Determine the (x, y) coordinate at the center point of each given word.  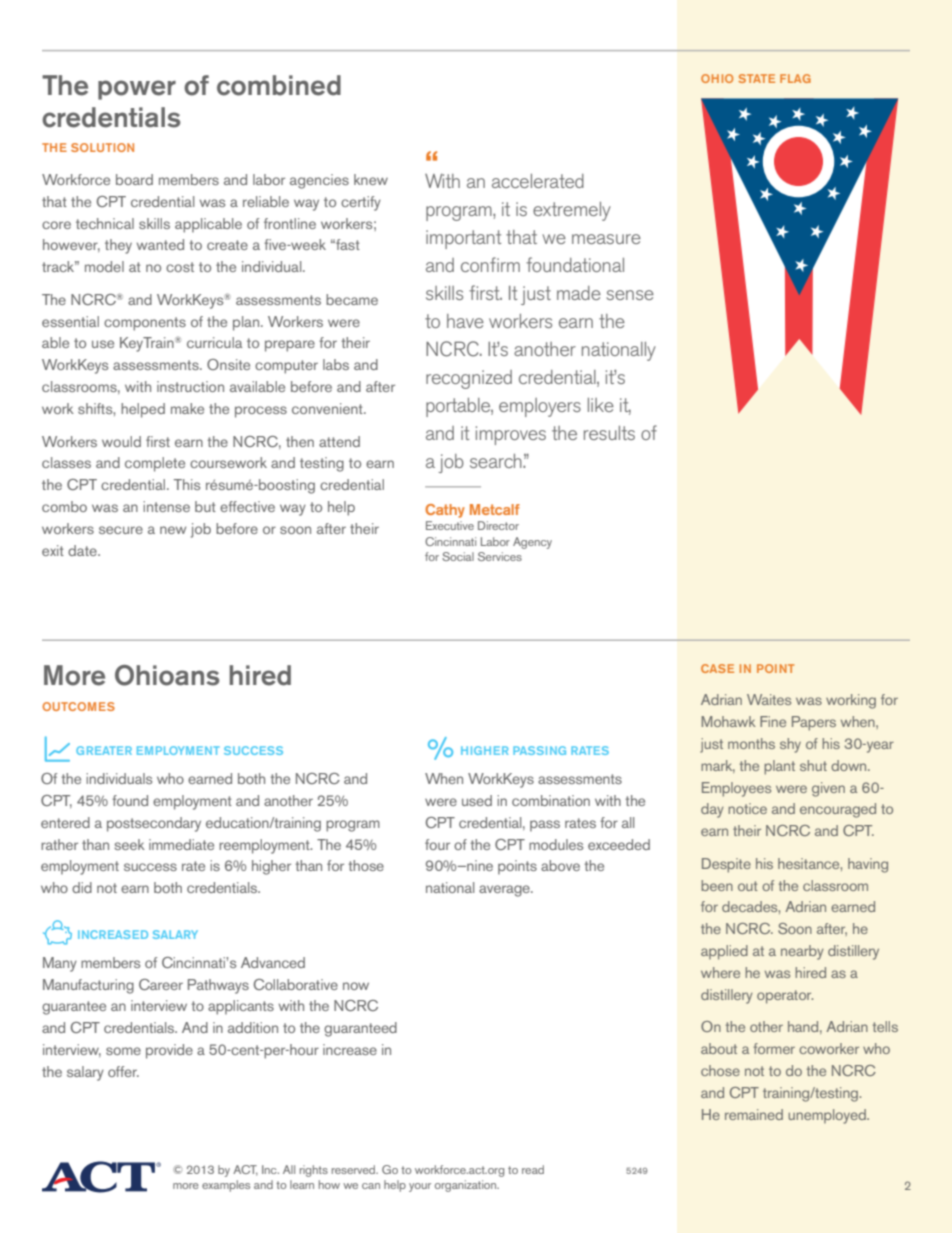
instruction (190, 386)
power (137, 90)
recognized (469, 379)
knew (371, 179)
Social (458, 556)
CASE (717, 668)
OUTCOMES (78, 706)
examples (226, 1186)
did (82, 887)
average (505, 891)
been (717, 885)
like (601, 405)
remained (754, 1114)
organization (467, 1186)
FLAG (795, 78)
